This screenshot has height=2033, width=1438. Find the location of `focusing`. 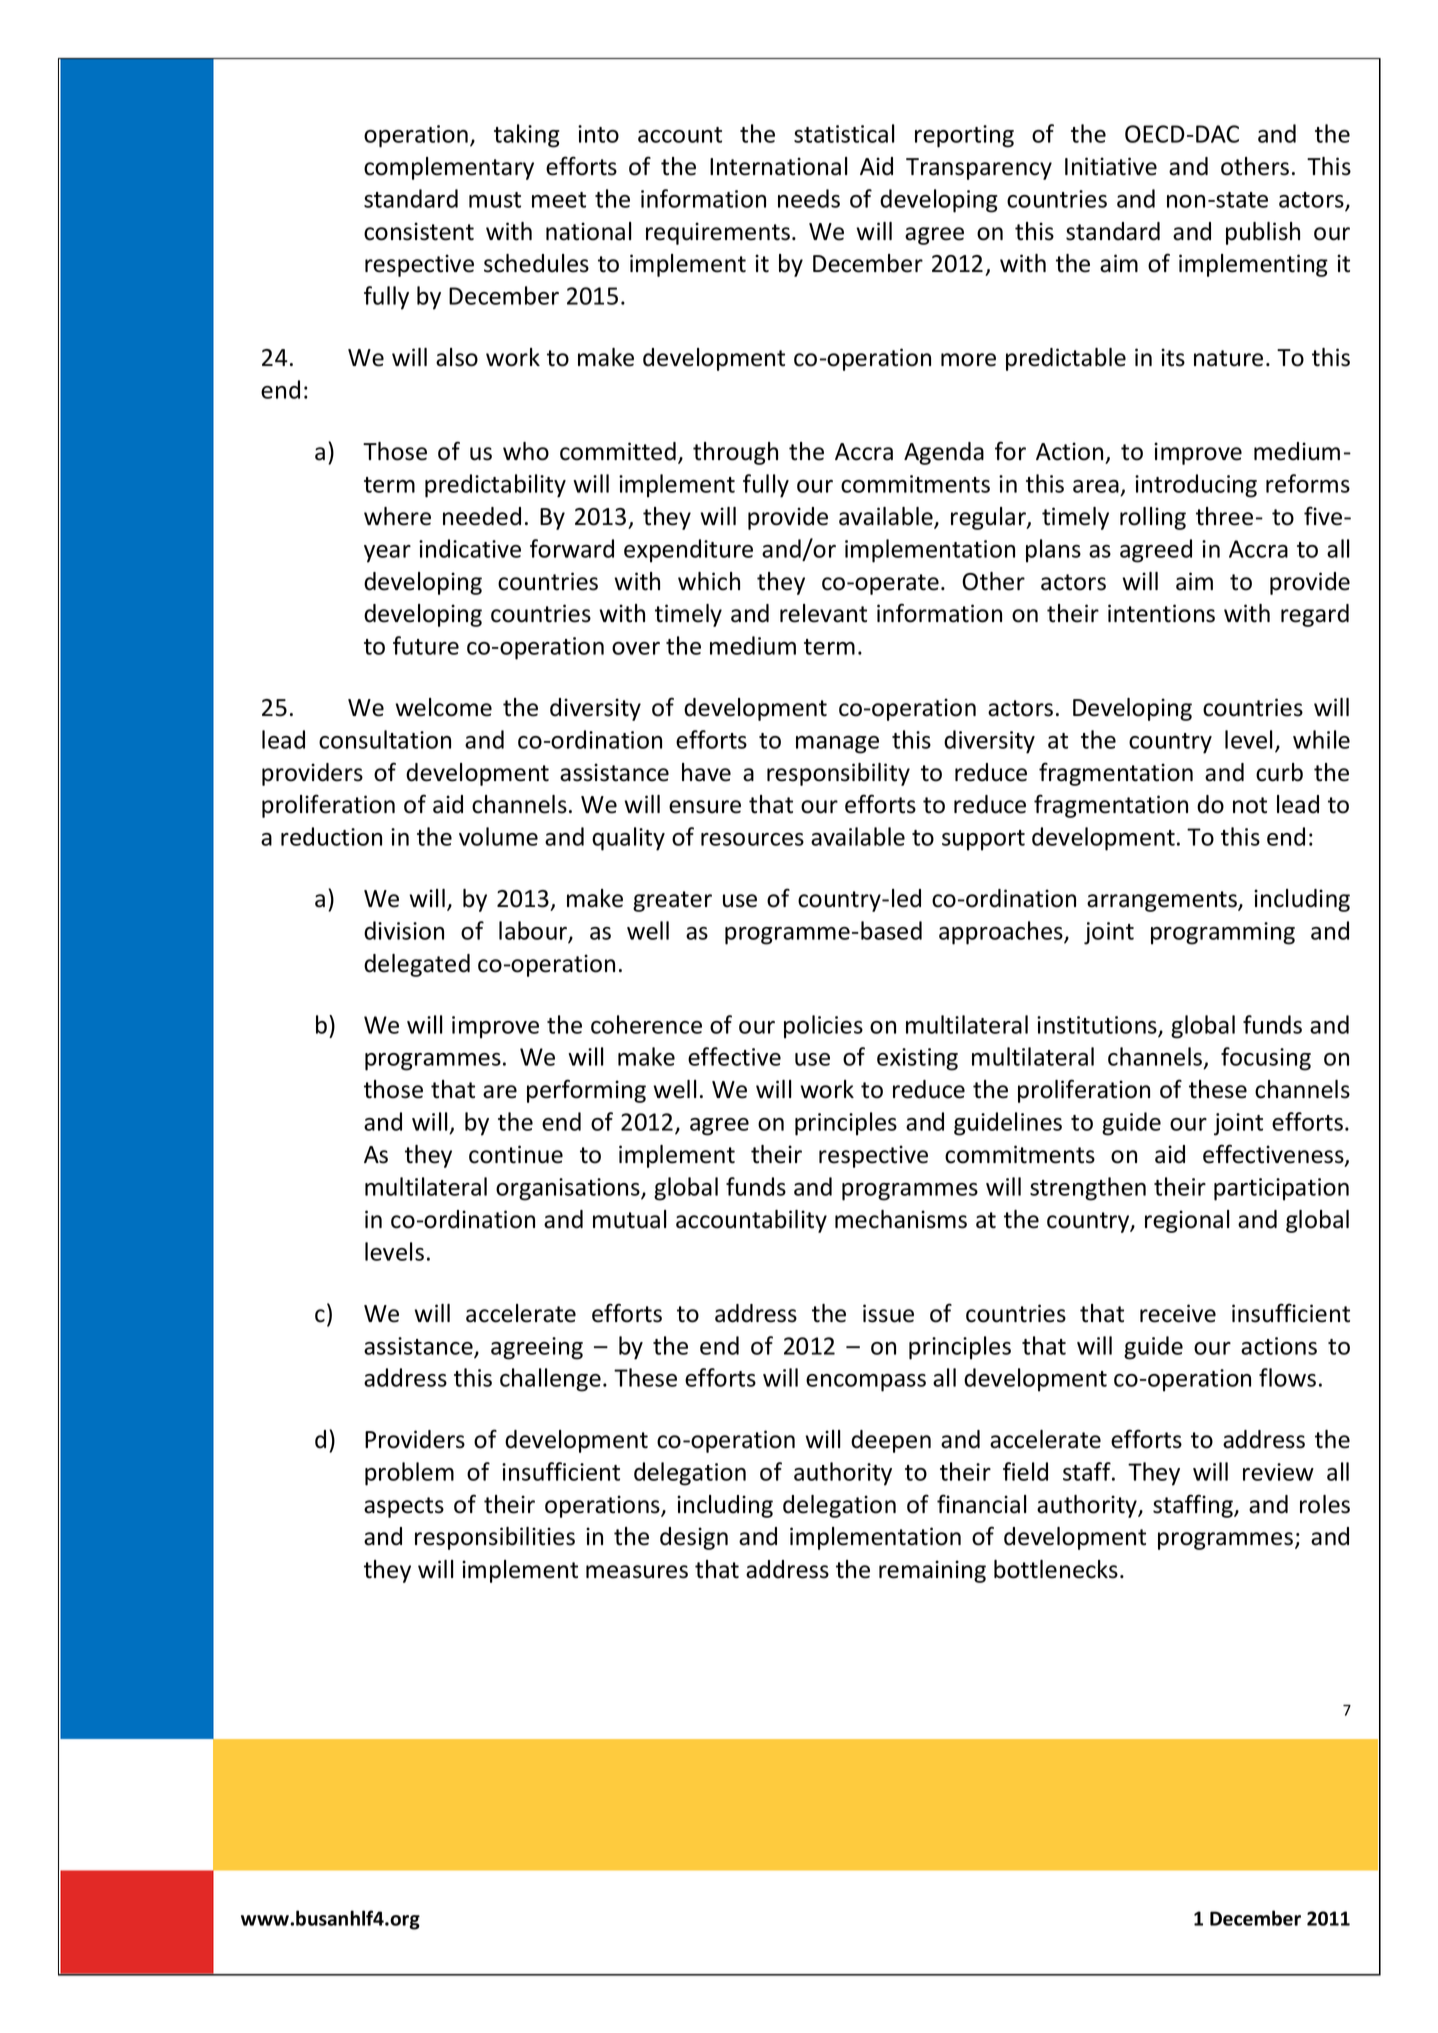

focusing is located at coordinates (1266, 1059).
